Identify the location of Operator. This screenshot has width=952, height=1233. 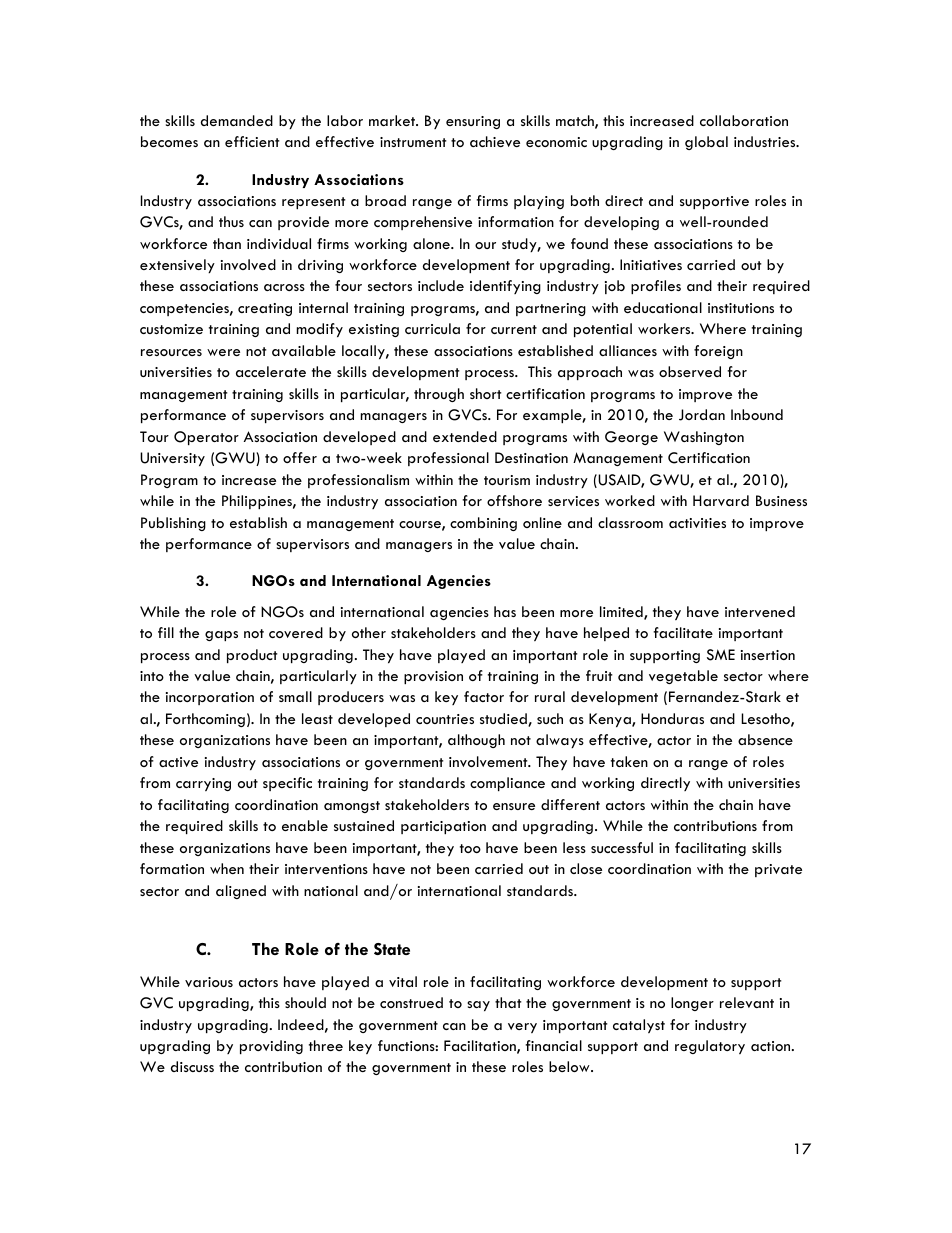
(206, 438).
